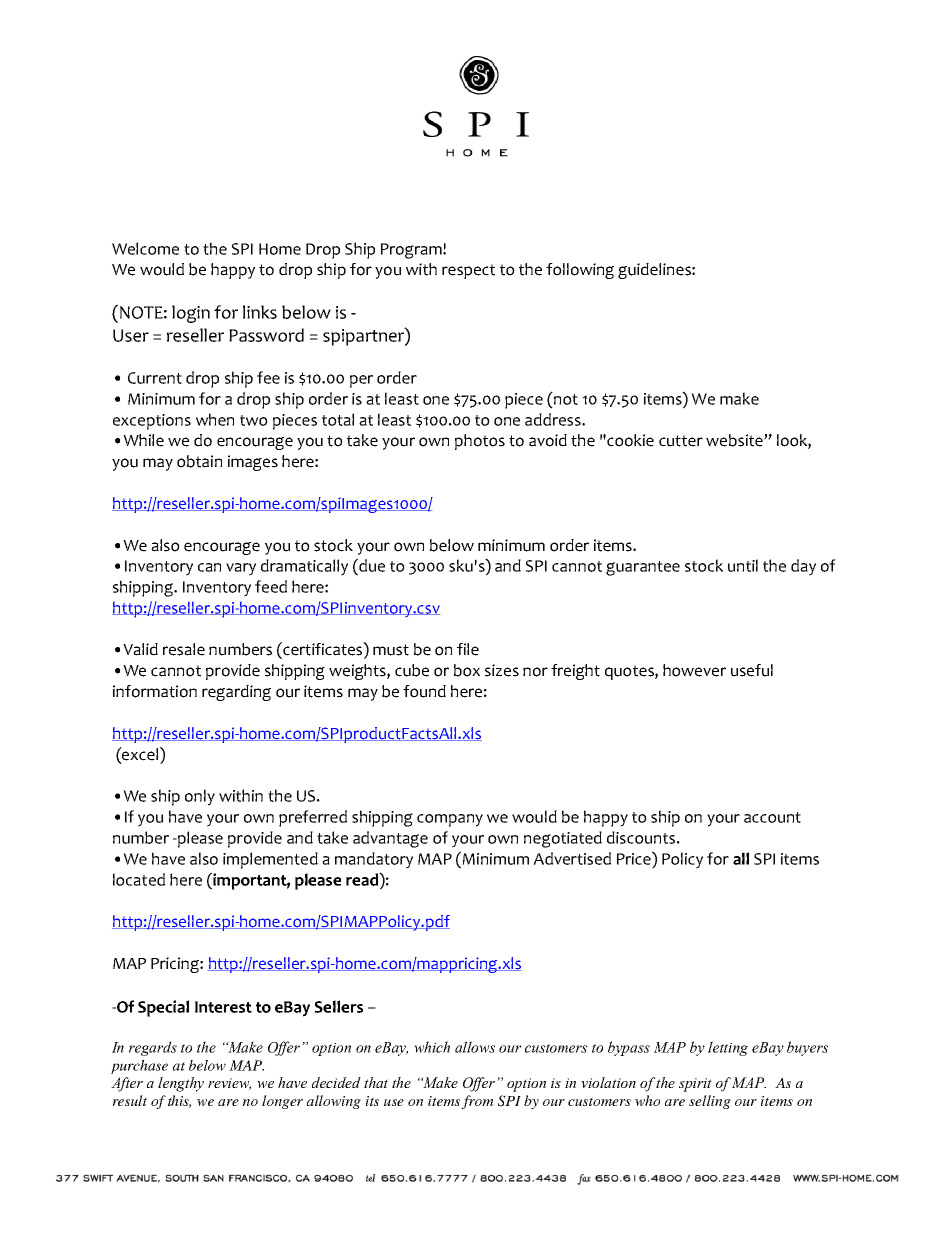 The image size is (952, 1233). What do you see at coordinates (480, 442) in the screenshot?
I see `photos` at bounding box center [480, 442].
